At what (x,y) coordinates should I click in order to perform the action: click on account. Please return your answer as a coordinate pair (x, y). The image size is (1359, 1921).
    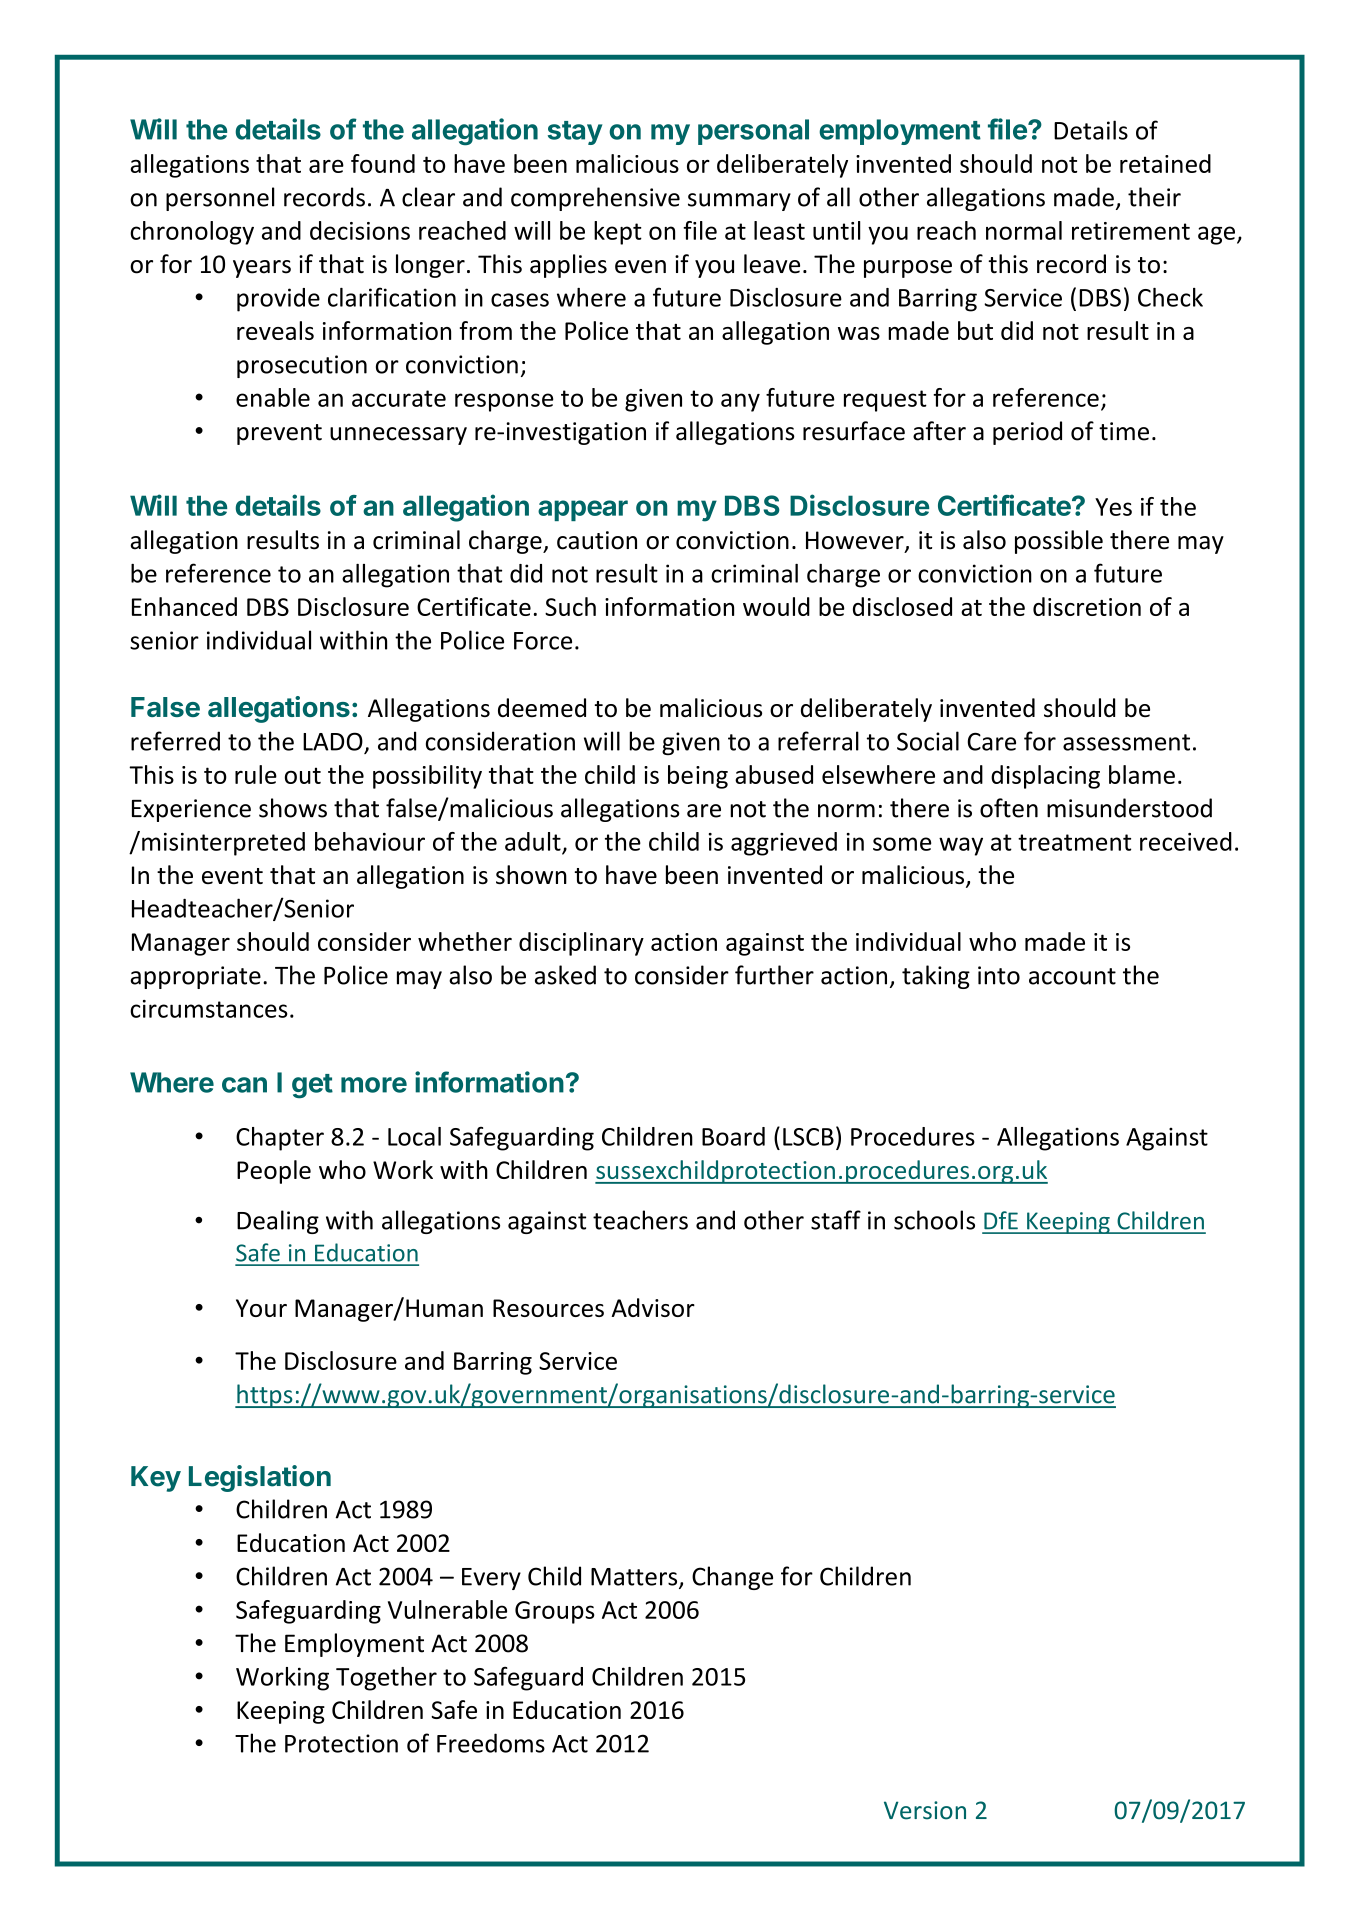
    Looking at the image, I should click on (1072, 976).
